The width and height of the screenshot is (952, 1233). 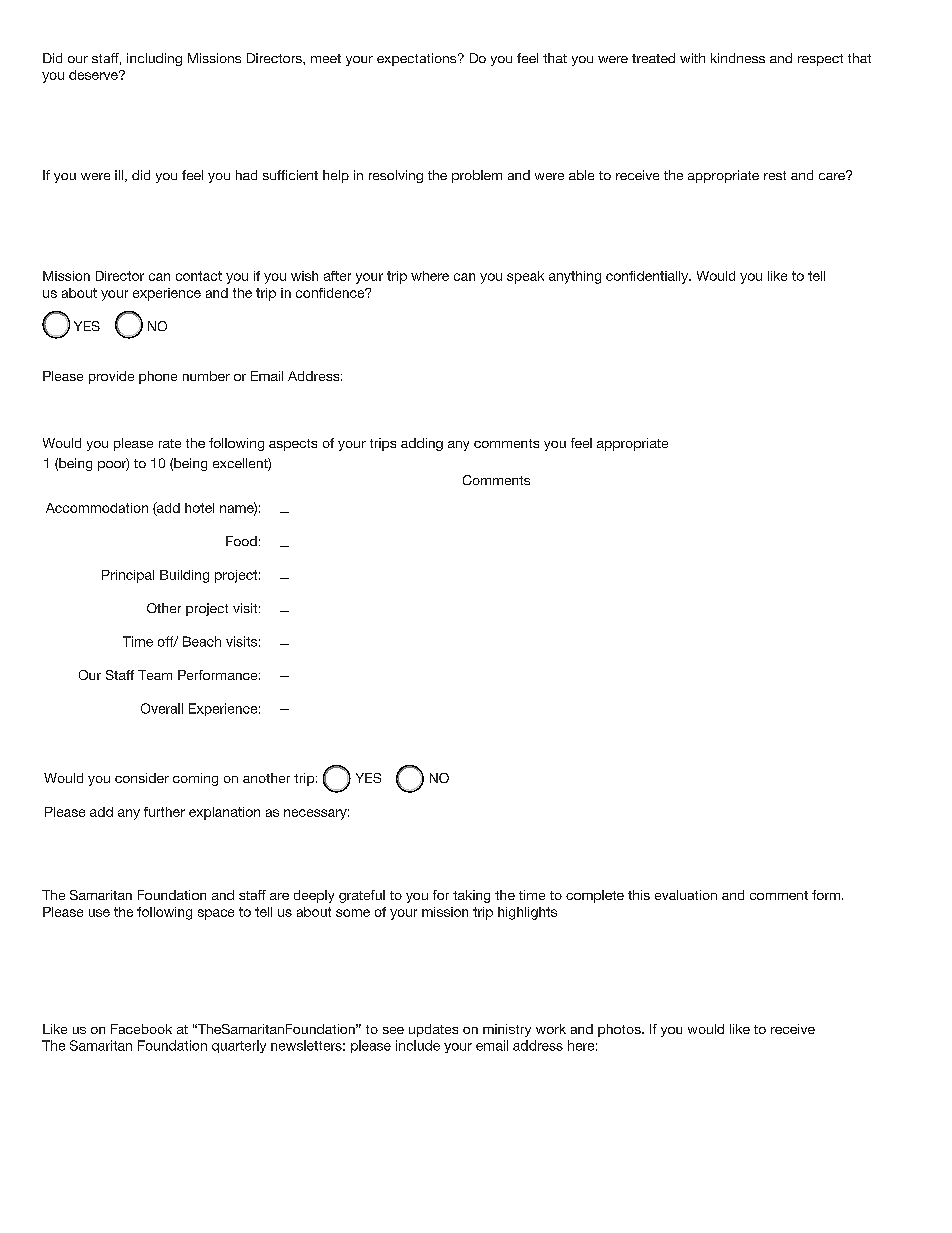 I want to click on expectations, so click(x=418, y=59).
